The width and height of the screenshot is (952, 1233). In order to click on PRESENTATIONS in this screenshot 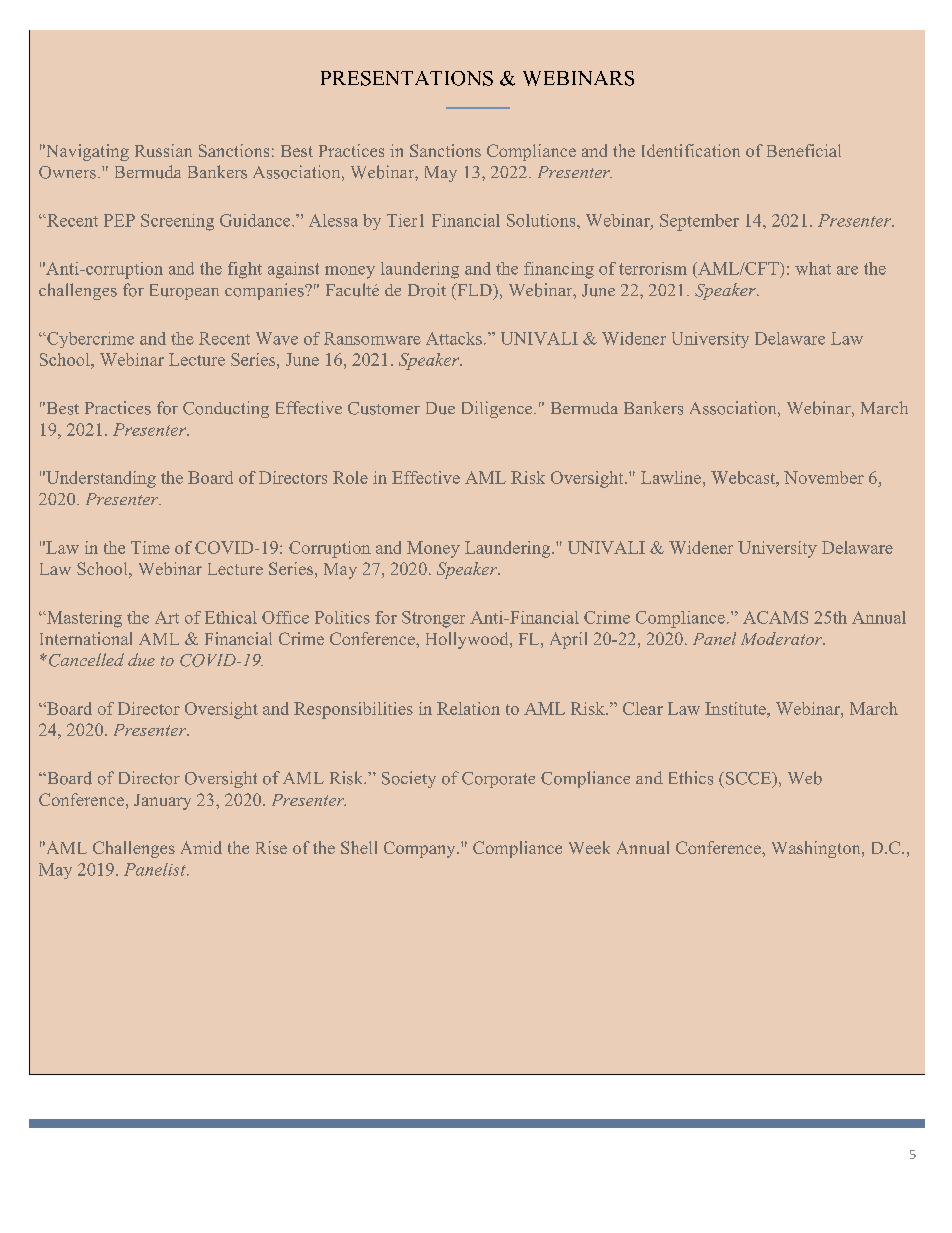, I will do `click(407, 78)`.
